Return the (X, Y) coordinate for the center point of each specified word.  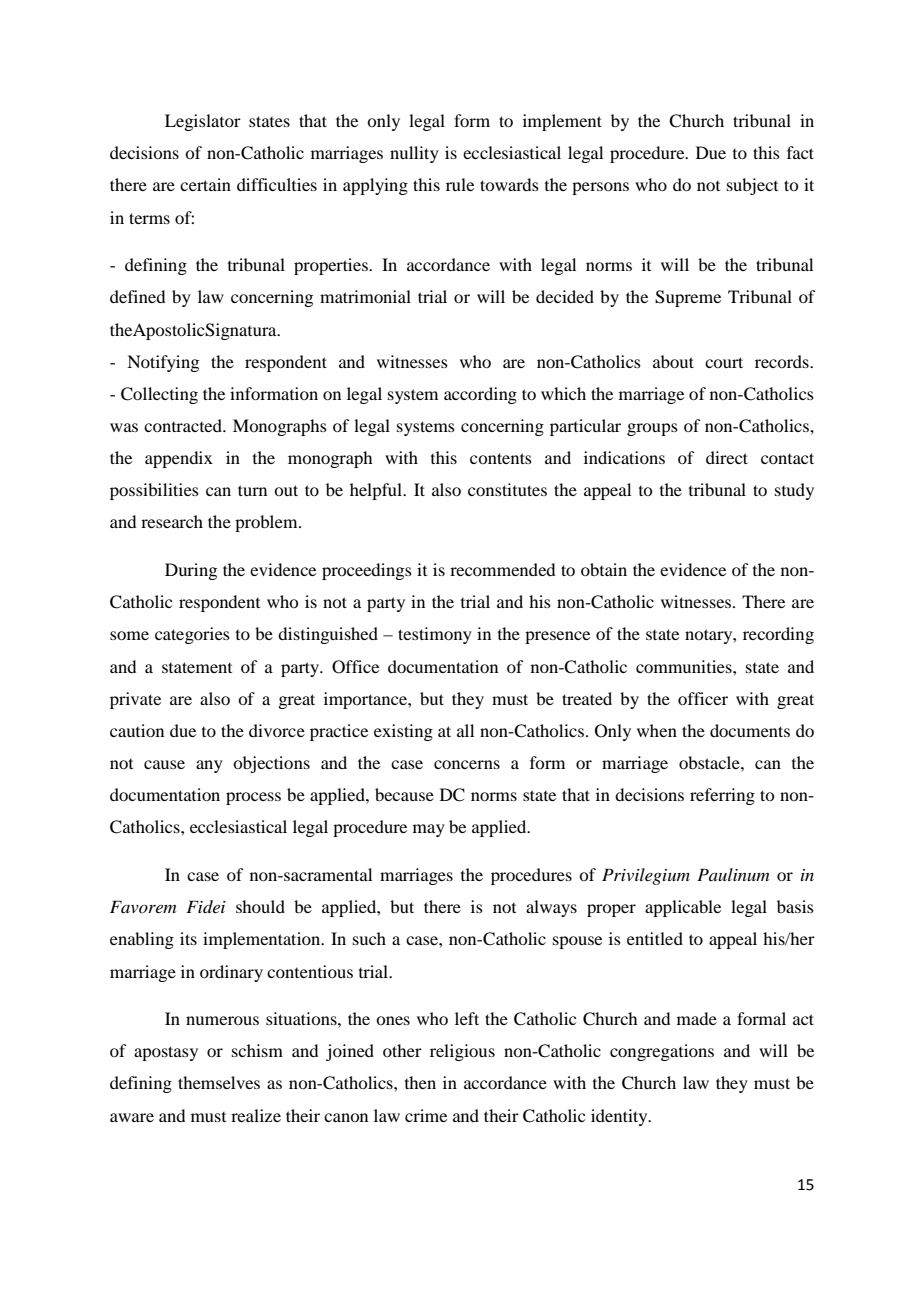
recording (778, 635)
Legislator (203, 122)
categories (192, 635)
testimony (435, 635)
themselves (219, 1082)
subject (752, 186)
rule (460, 184)
